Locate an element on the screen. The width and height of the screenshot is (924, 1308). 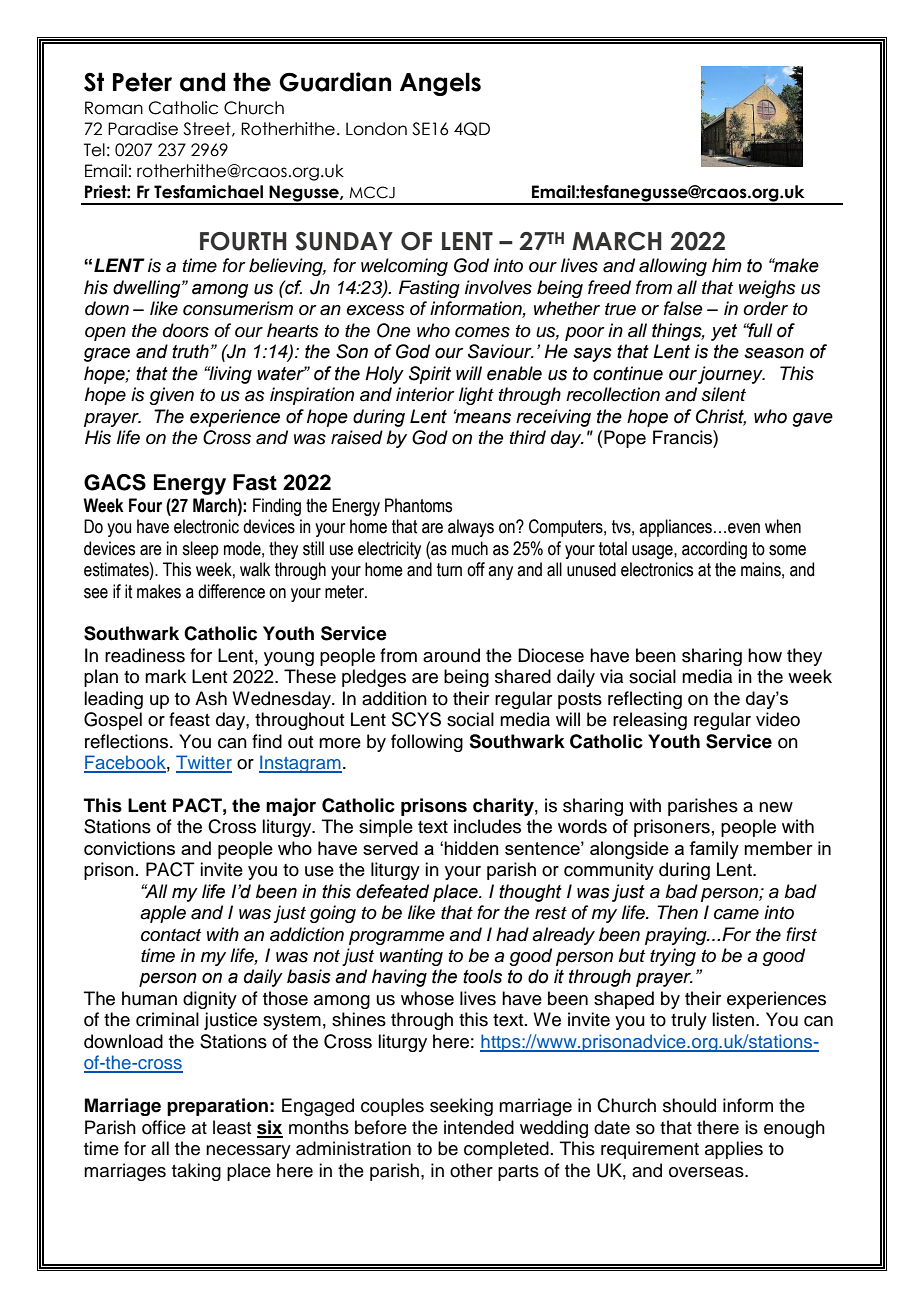
truth is located at coordinates (190, 351).
